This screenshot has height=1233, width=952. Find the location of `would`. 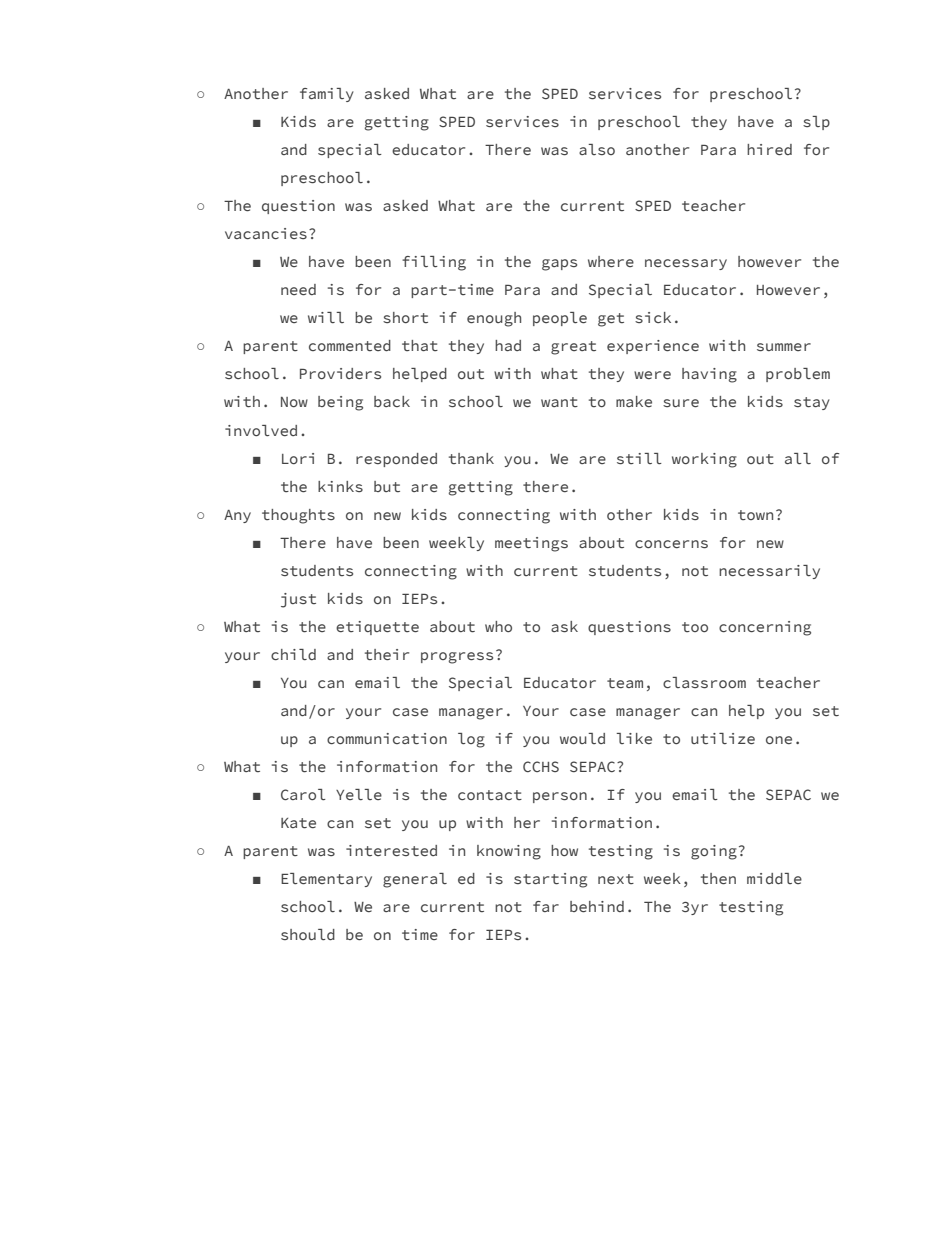

would is located at coordinates (582, 738).
